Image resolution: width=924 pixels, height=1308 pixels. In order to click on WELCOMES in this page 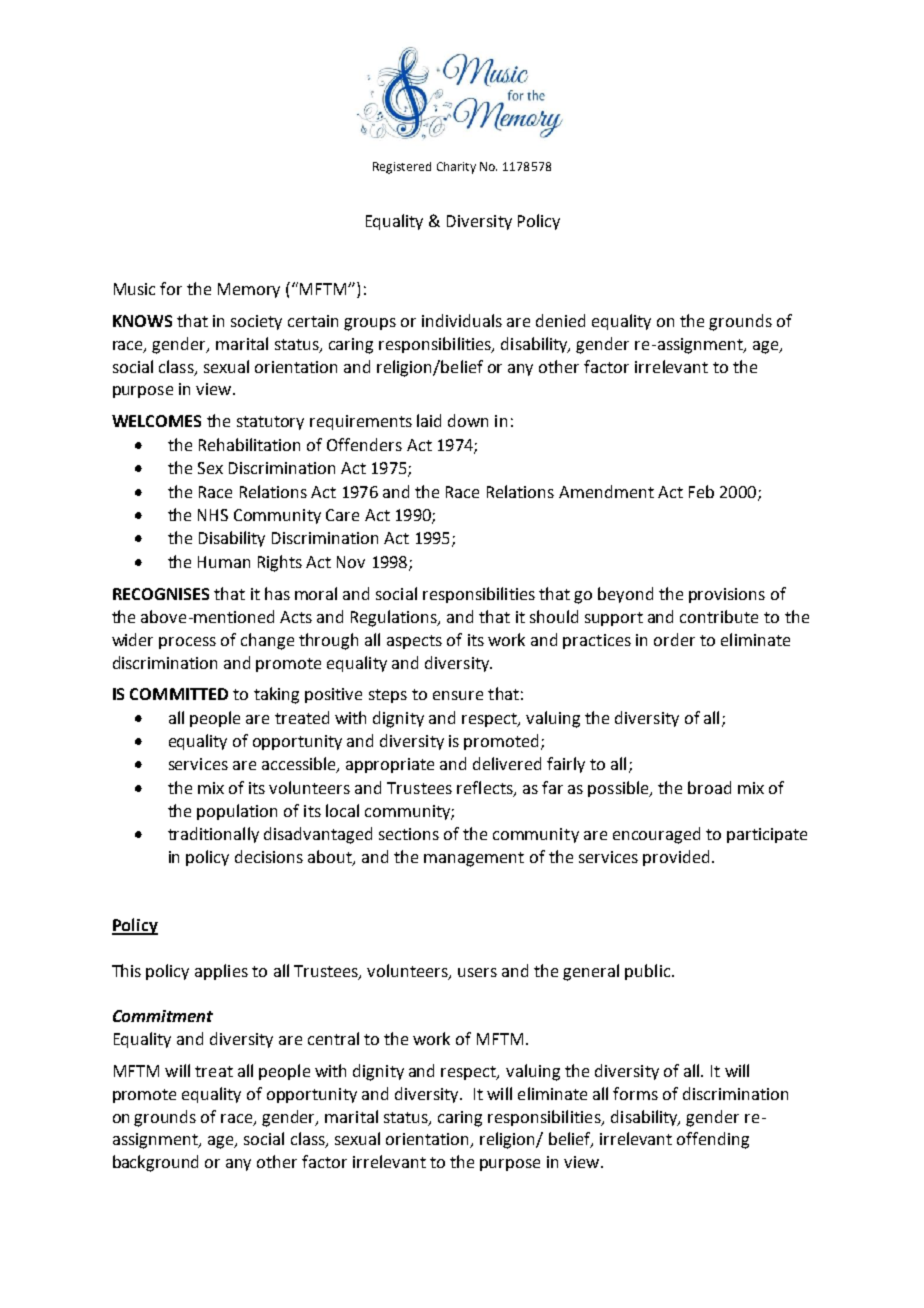, I will do `click(156, 421)`.
